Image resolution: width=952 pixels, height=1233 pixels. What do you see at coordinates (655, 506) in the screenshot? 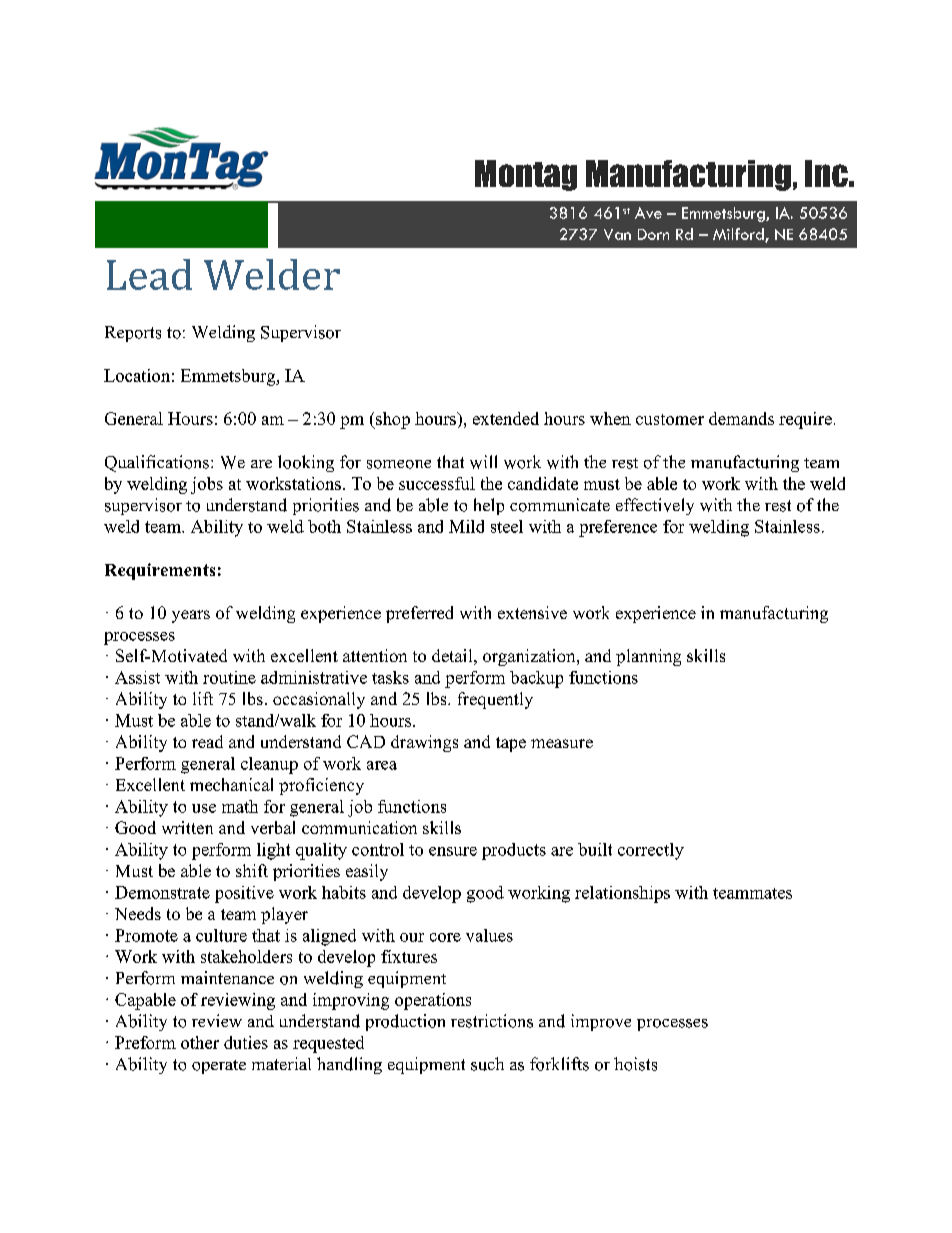
I see `effectively` at bounding box center [655, 506].
